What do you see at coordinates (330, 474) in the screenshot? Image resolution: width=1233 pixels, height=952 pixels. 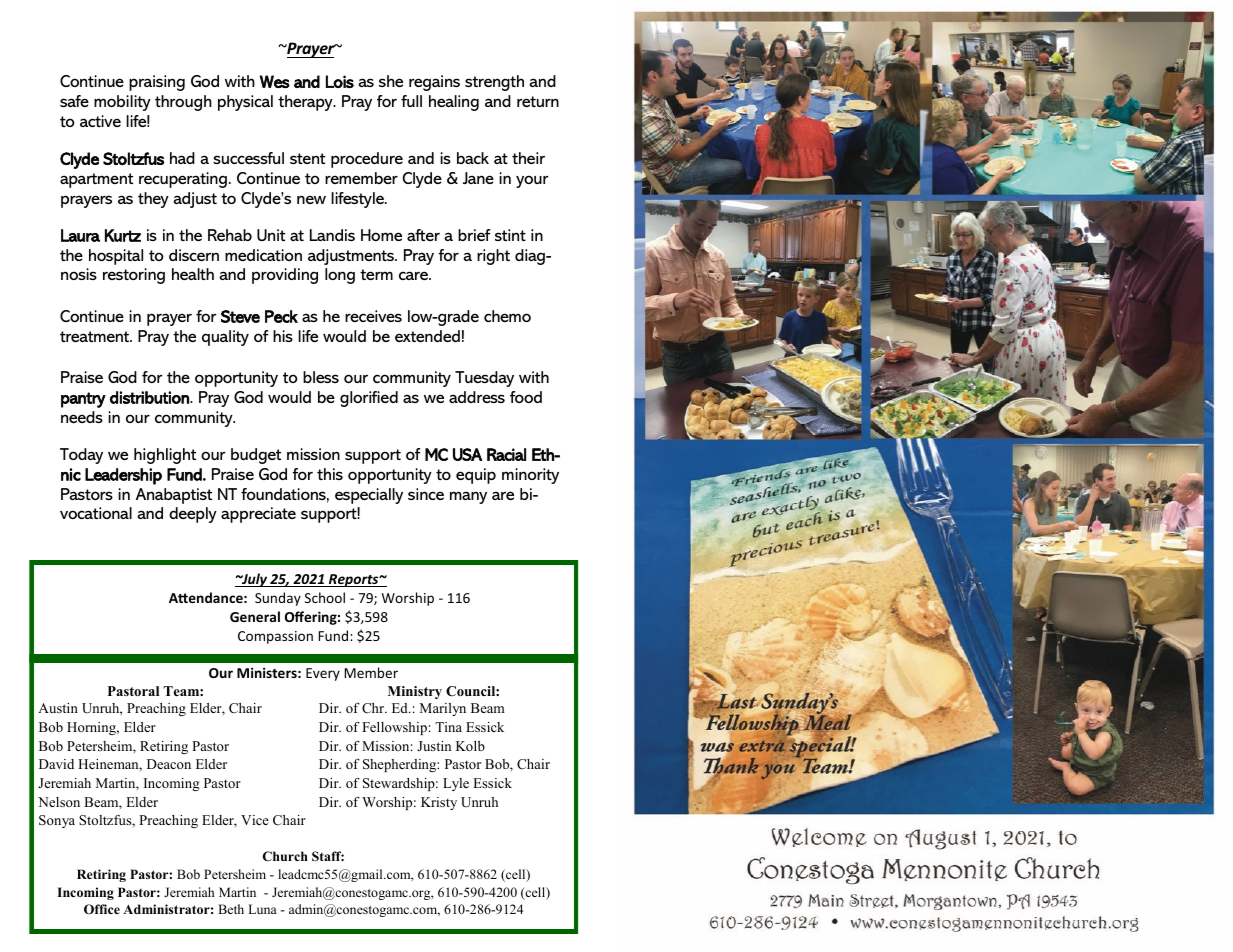 I see `this` at bounding box center [330, 474].
